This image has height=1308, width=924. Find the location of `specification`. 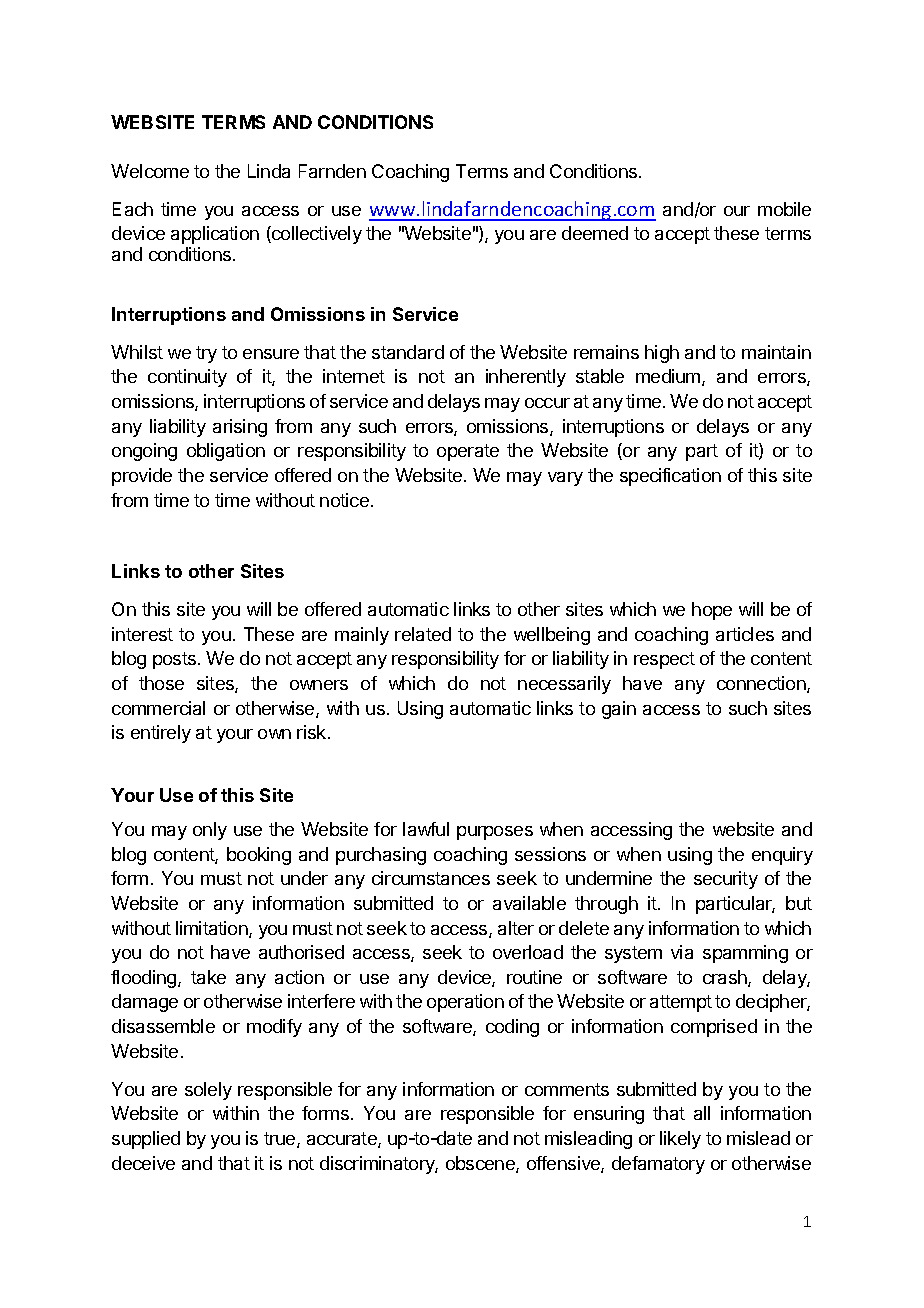

specification is located at coordinates (670, 477).
